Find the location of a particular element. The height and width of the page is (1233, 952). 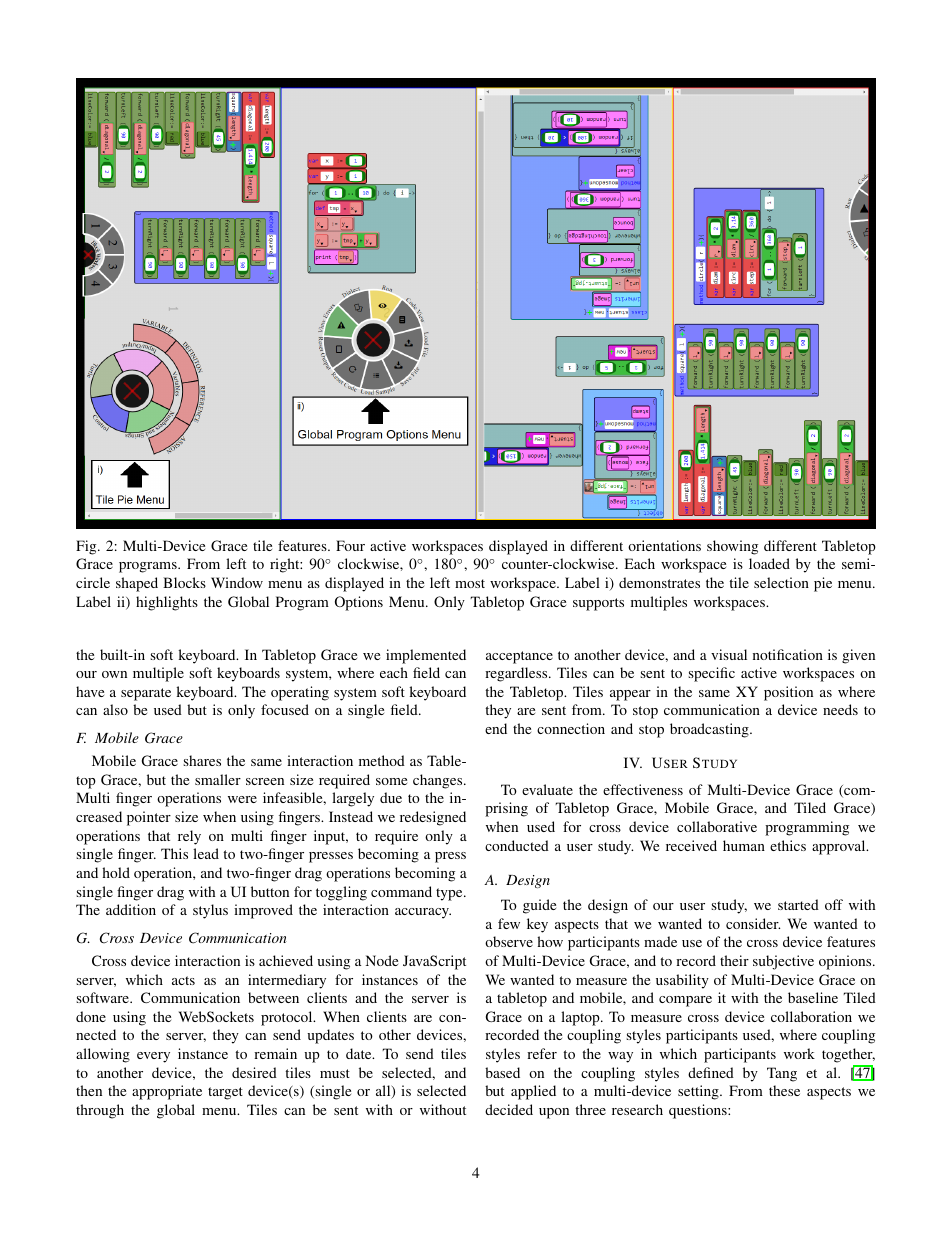

decided is located at coordinates (509, 1109).
